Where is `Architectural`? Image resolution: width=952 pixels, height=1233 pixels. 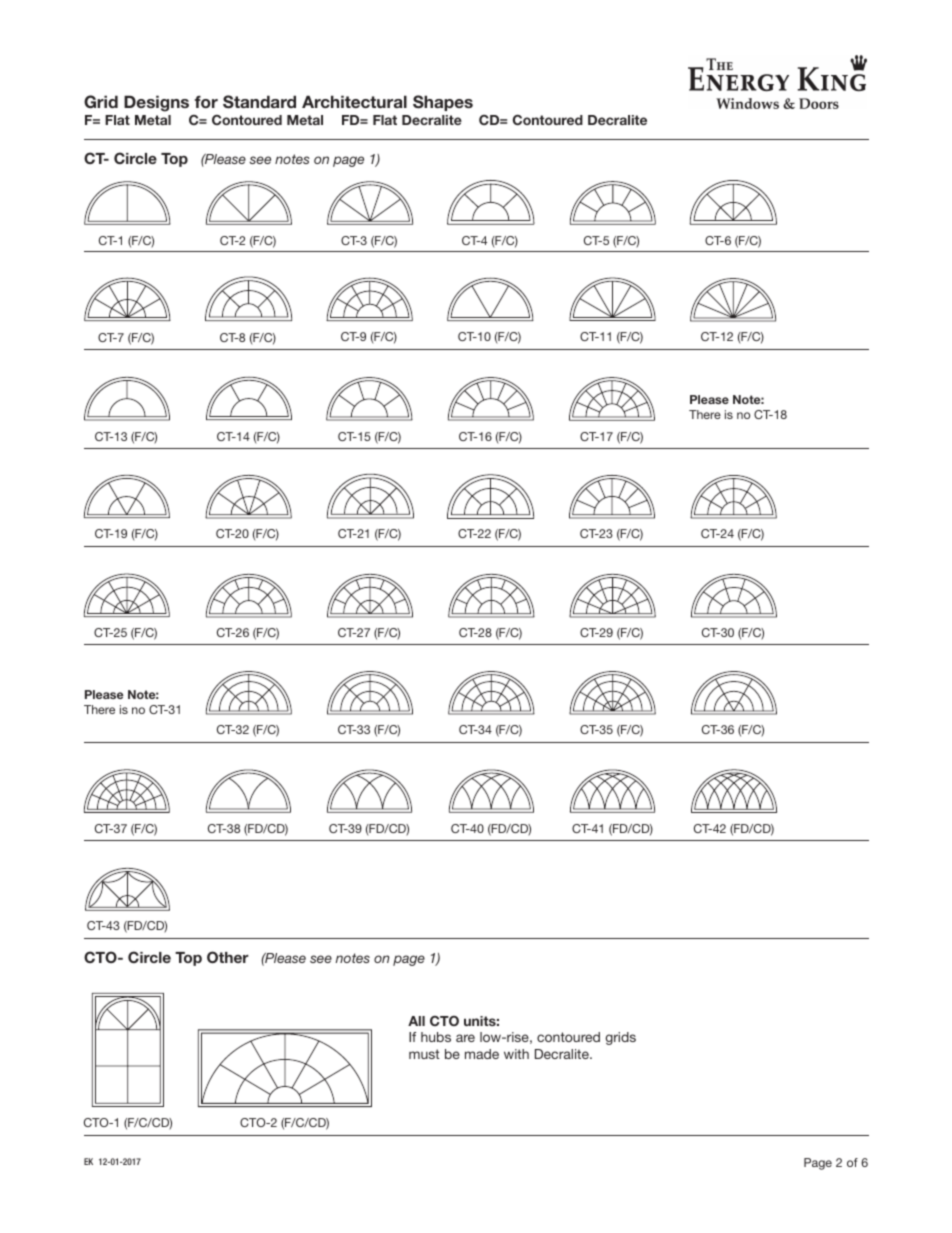
Architectural is located at coordinates (354, 101).
